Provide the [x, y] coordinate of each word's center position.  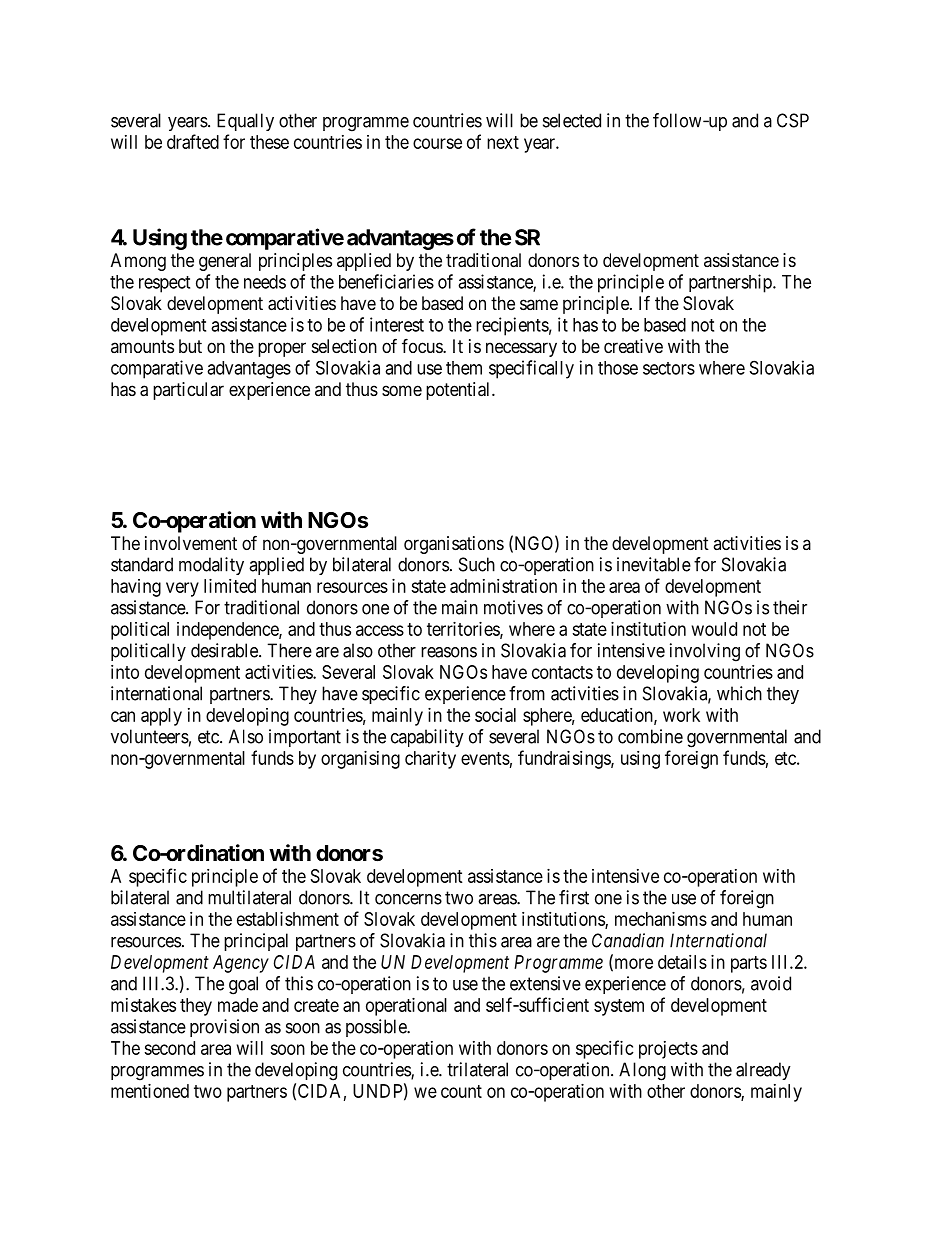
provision [224, 1028]
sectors [669, 368]
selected [572, 120]
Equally [245, 122]
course [437, 143]
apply [161, 717]
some [402, 390]
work [681, 715]
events [485, 758]
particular [188, 391]
